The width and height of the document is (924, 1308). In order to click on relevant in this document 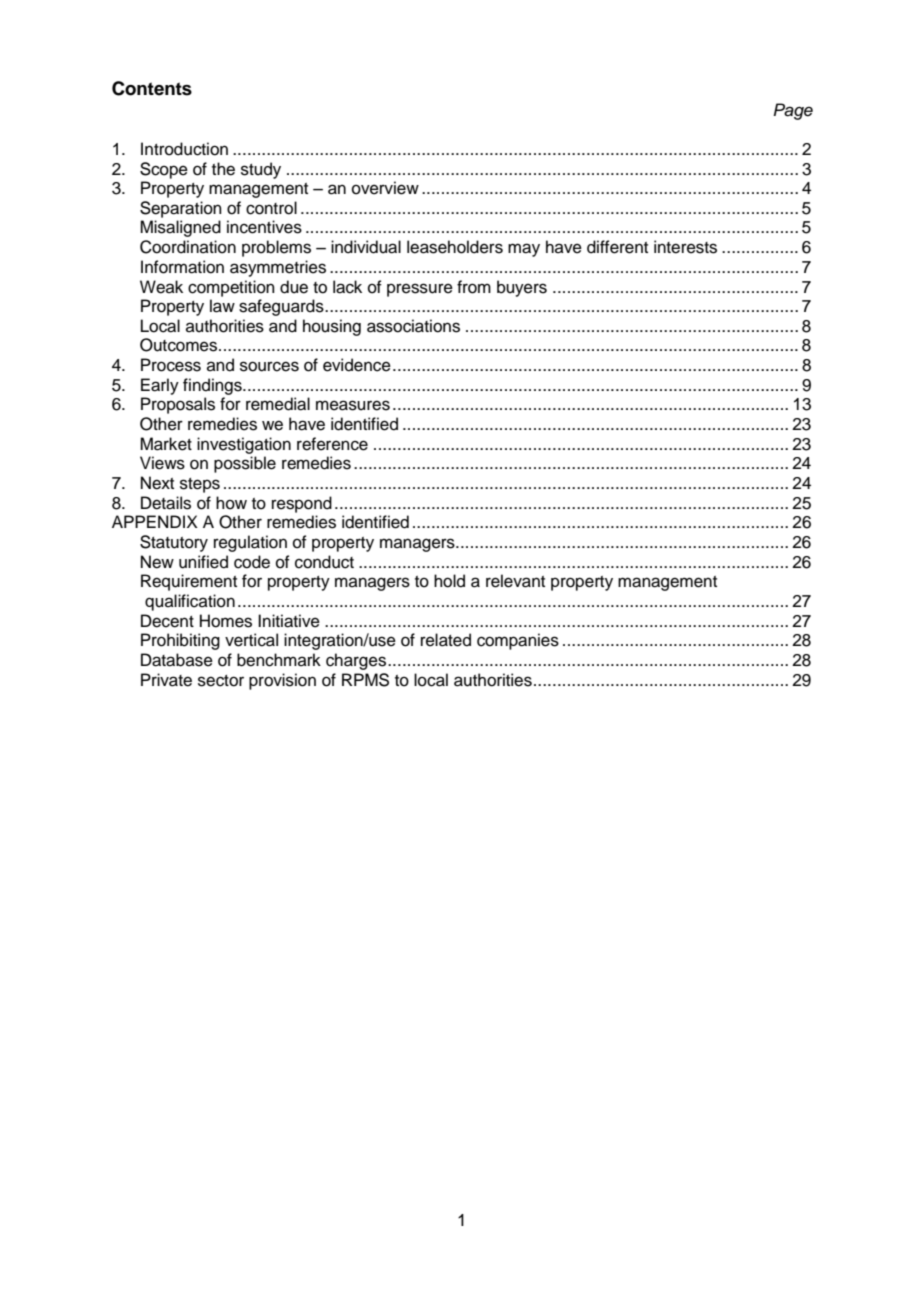, I will do `click(515, 581)`.
